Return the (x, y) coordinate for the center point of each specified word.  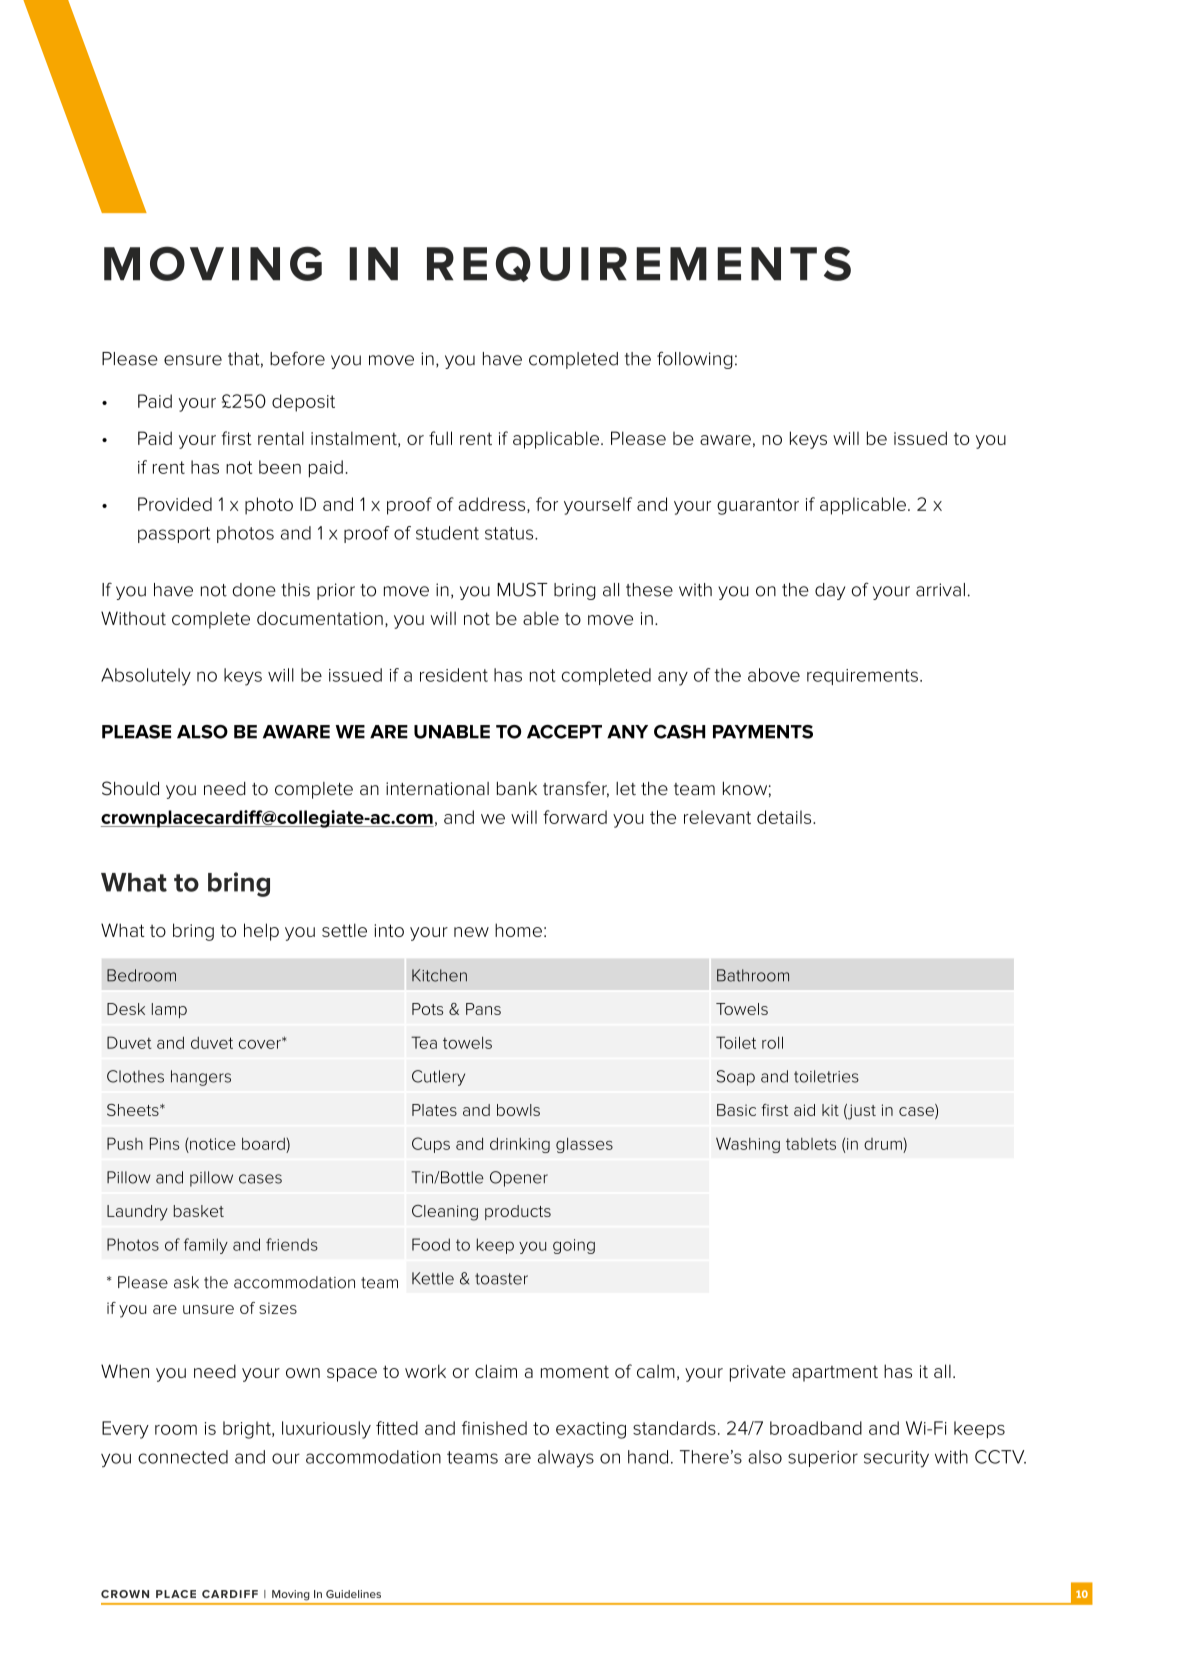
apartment (835, 1374)
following (695, 360)
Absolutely (146, 677)
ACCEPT (564, 732)
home (518, 930)
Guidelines (353, 1594)
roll (772, 1042)
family (206, 1246)
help (261, 932)
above (774, 675)
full (440, 438)
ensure (193, 360)
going (574, 1246)
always (566, 1459)
